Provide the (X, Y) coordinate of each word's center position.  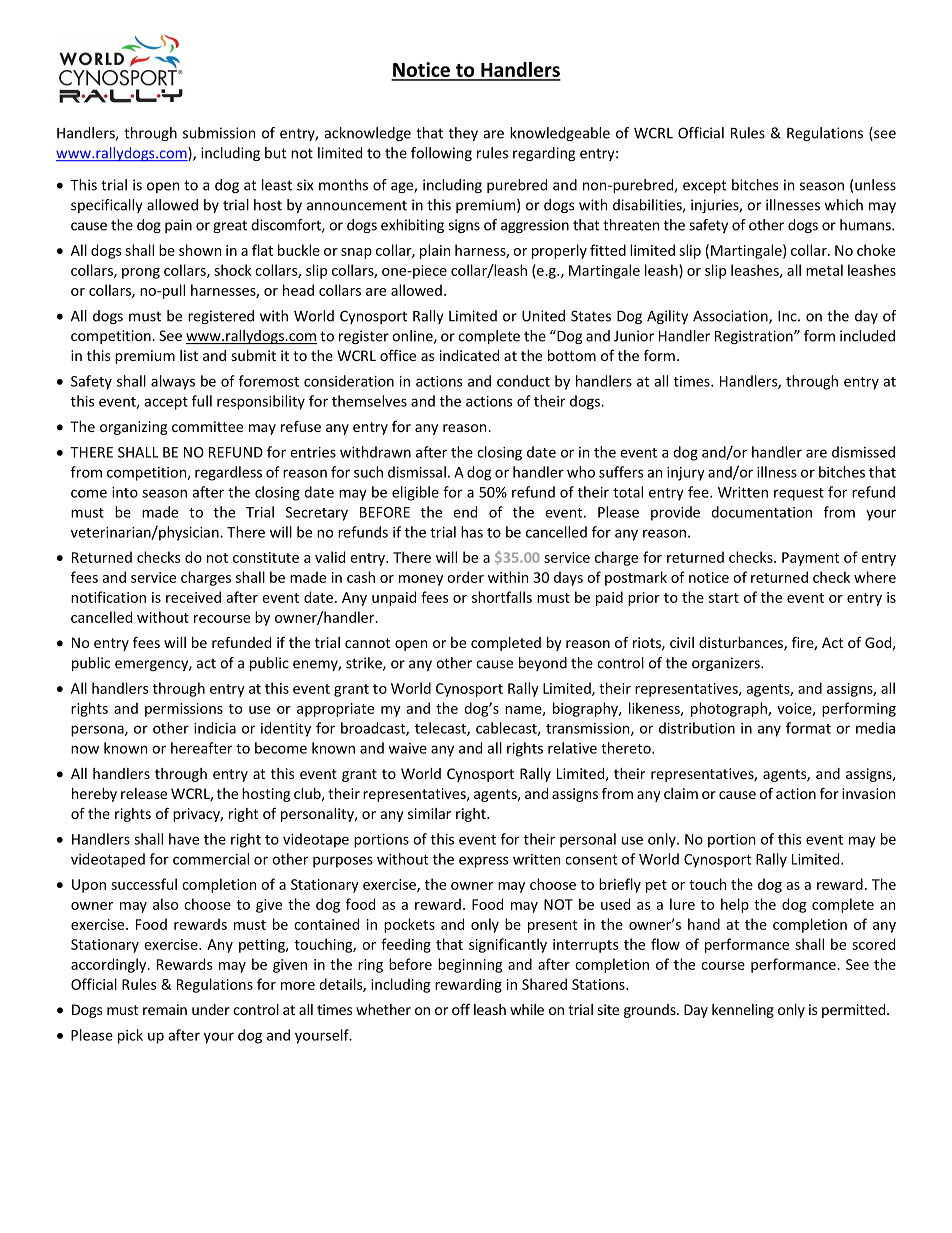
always (173, 382)
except (705, 186)
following (441, 154)
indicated (469, 355)
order (465, 577)
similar (429, 813)
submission (219, 133)
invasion (868, 793)
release (144, 793)
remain (165, 1009)
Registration (755, 337)
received (193, 597)
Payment (810, 559)
